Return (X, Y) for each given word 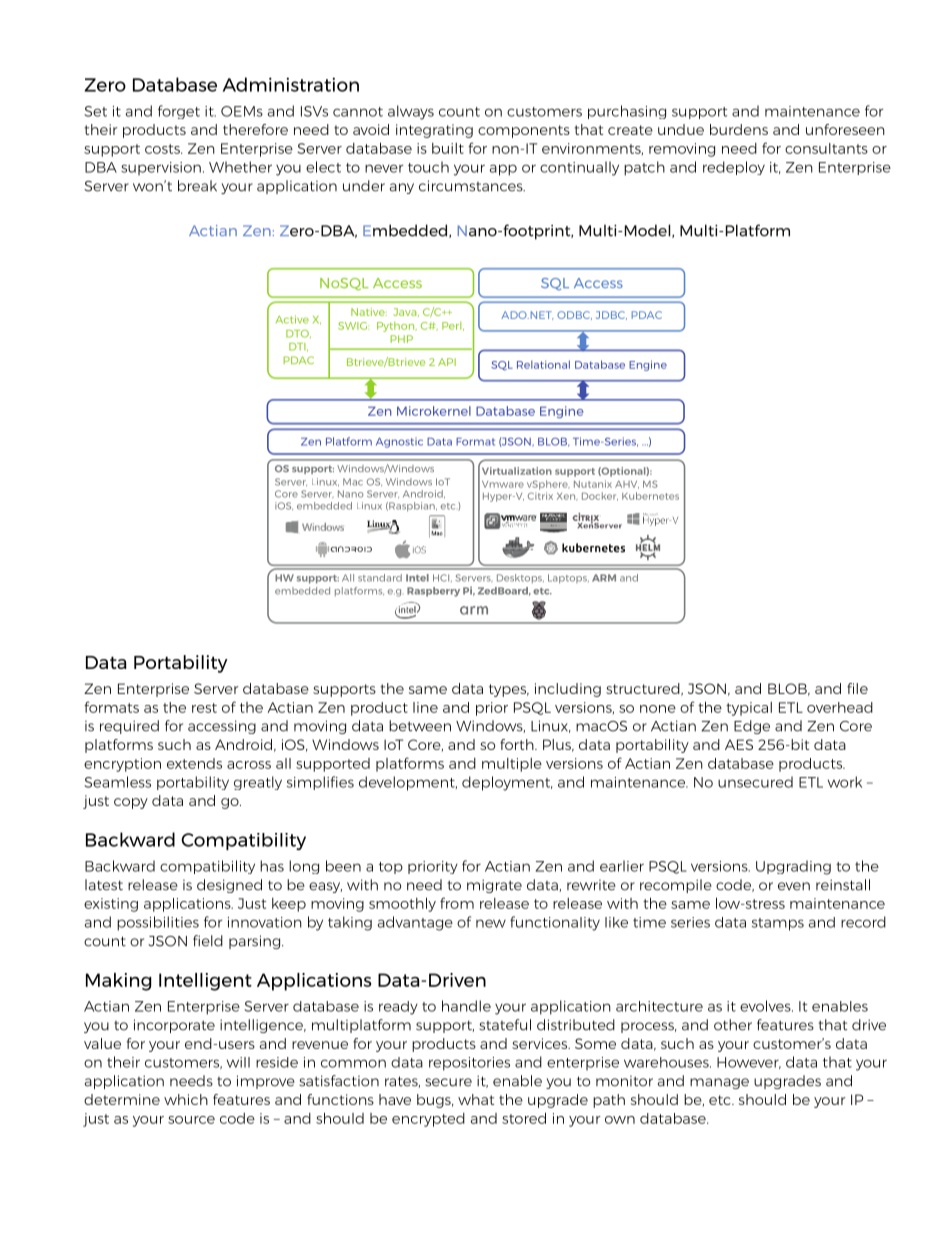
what (476, 1099)
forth (518, 744)
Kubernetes (650, 496)
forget (179, 112)
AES (739, 744)
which (186, 1099)
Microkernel (434, 411)
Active (292, 319)
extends (194, 763)
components (524, 131)
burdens (739, 129)
